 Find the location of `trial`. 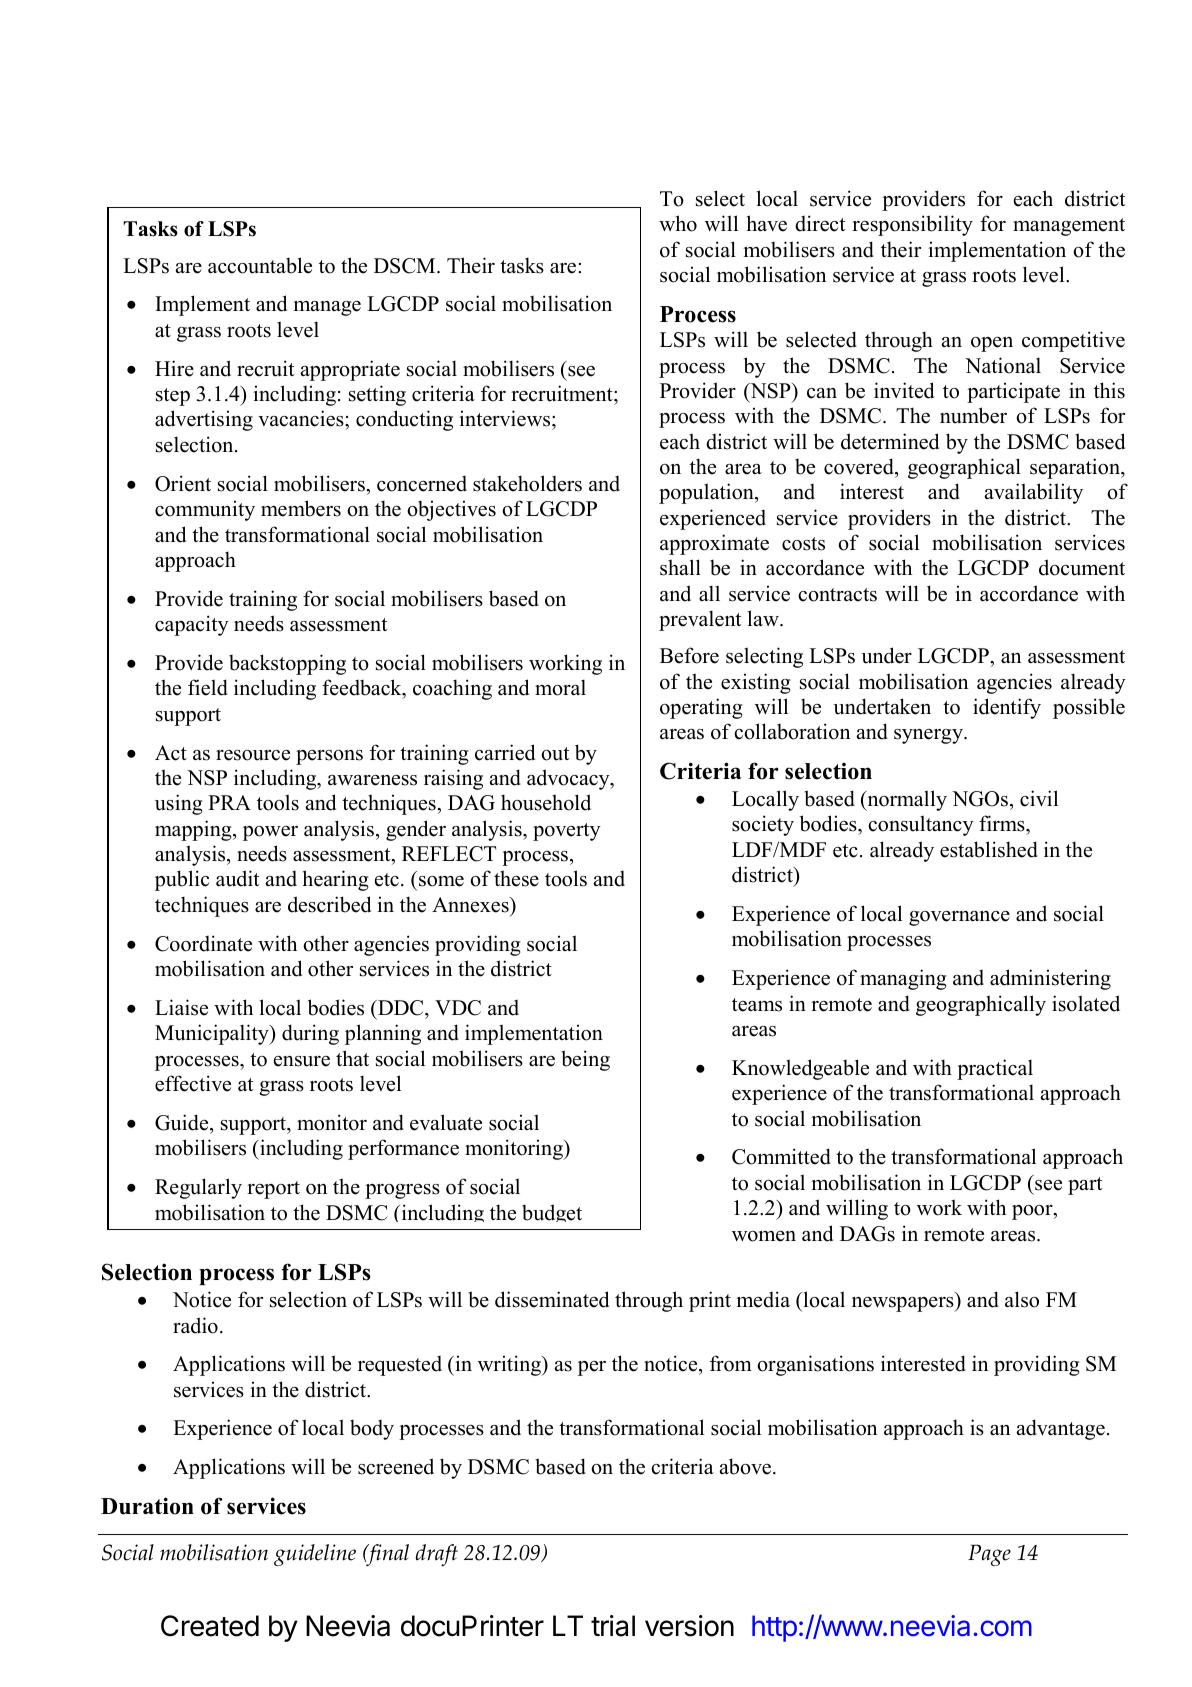

trial is located at coordinates (613, 1626).
